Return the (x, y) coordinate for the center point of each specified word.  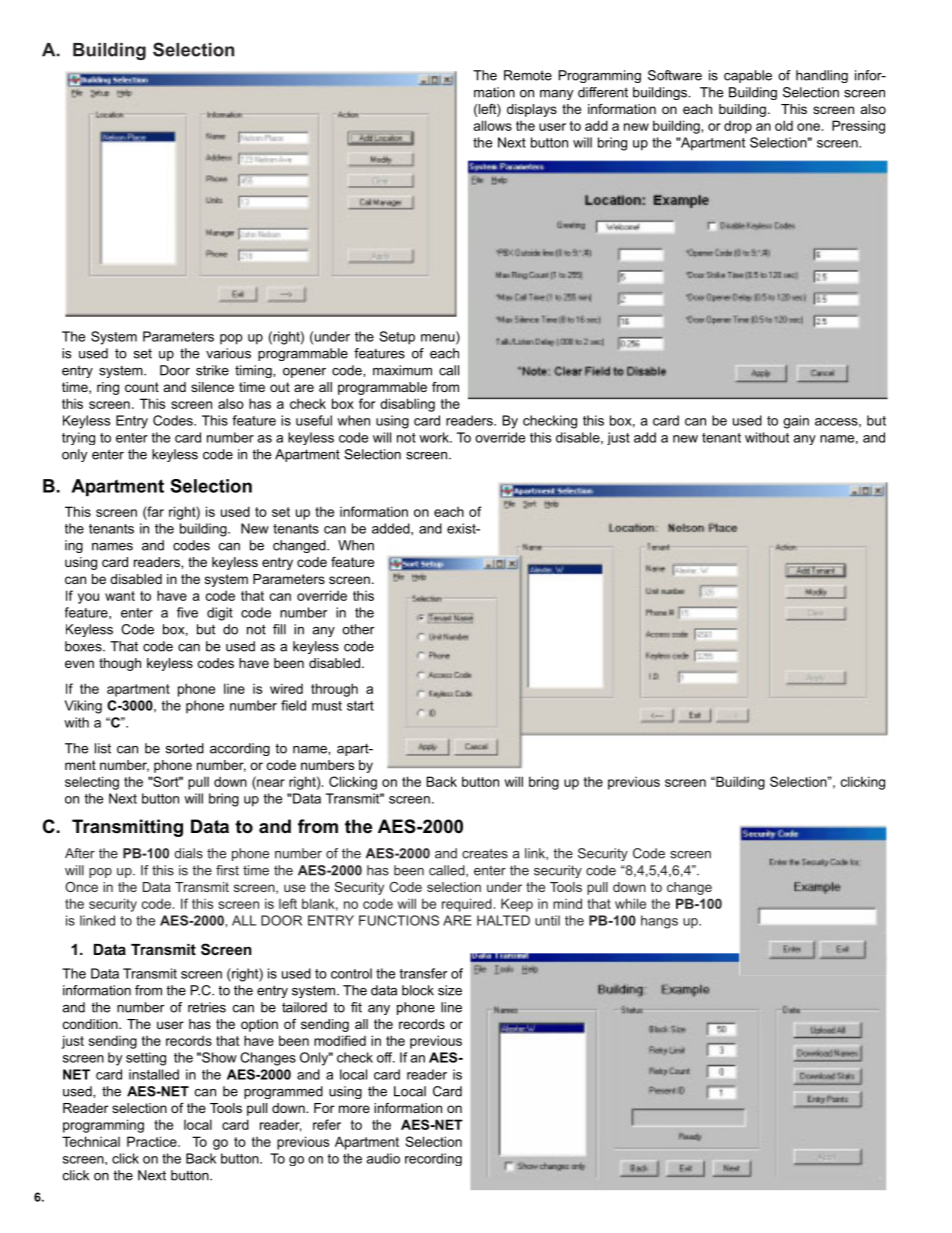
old (784, 125)
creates (485, 853)
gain (796, 422)
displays (532, 110)
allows (493, 125)
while (630, 903)
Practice (153, 1141)
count (142, 387)
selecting (92, 783)
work (435, 437)
